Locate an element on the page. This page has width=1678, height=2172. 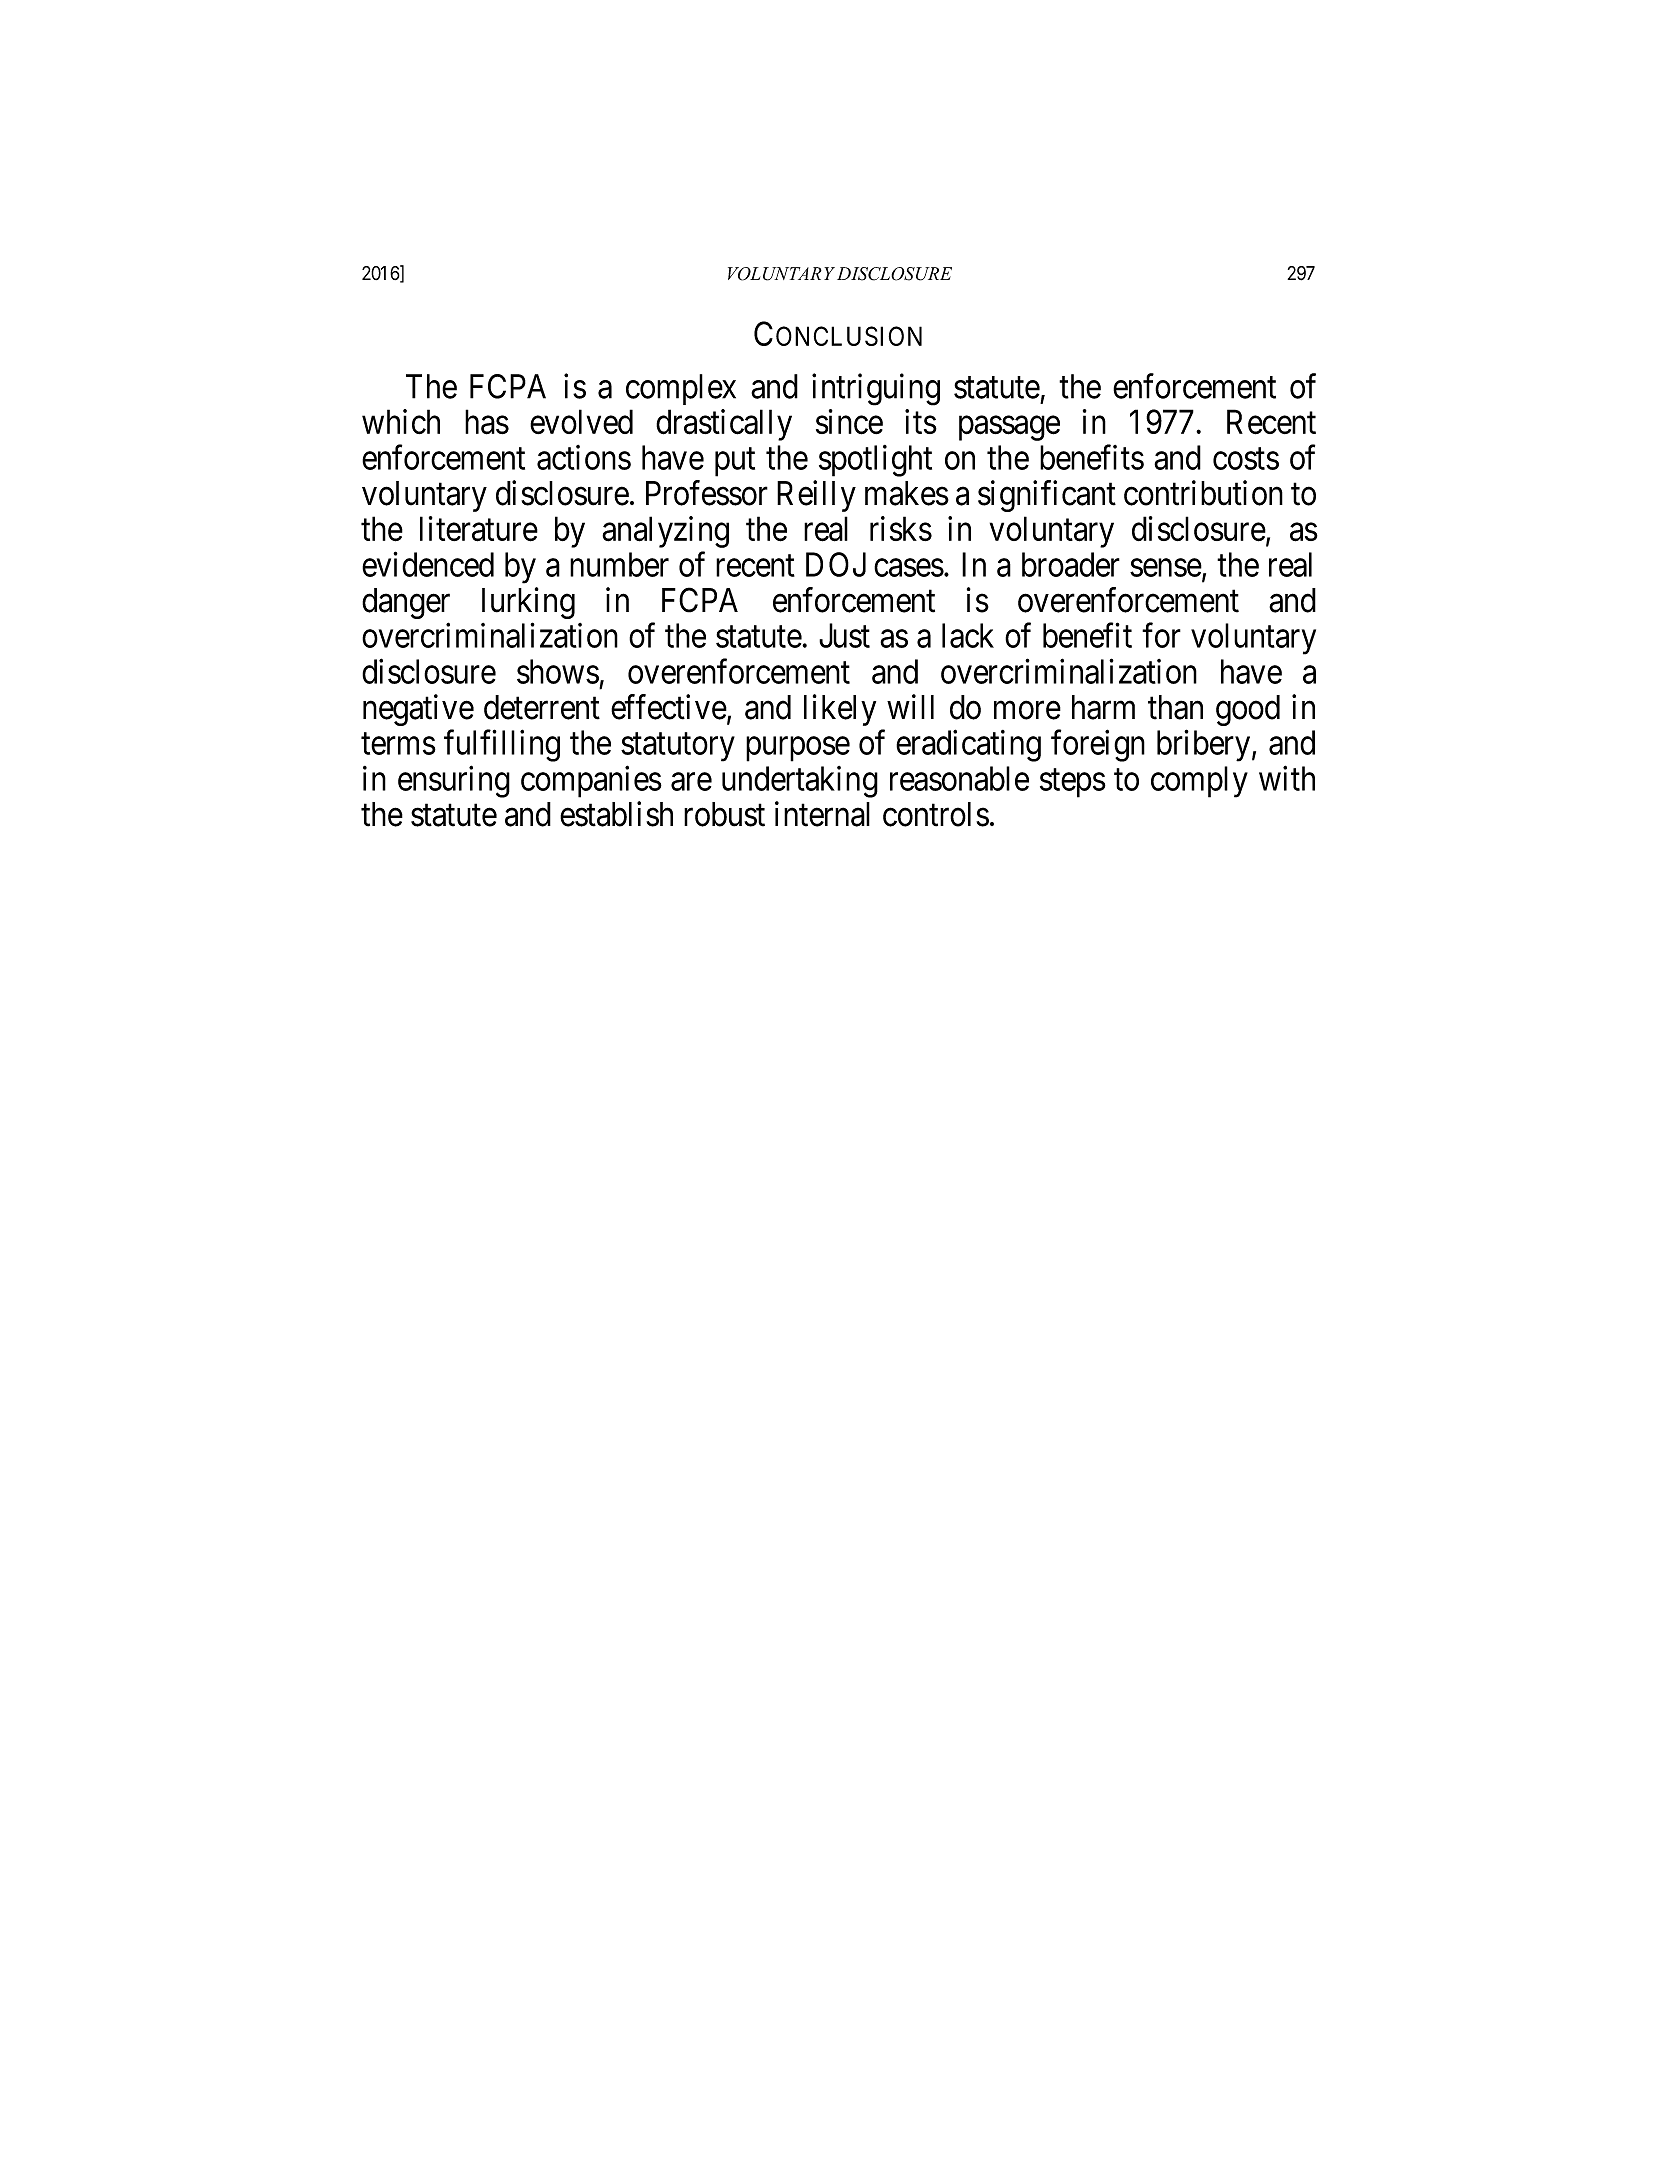
intriguing is located at coordinates (876, 389).
